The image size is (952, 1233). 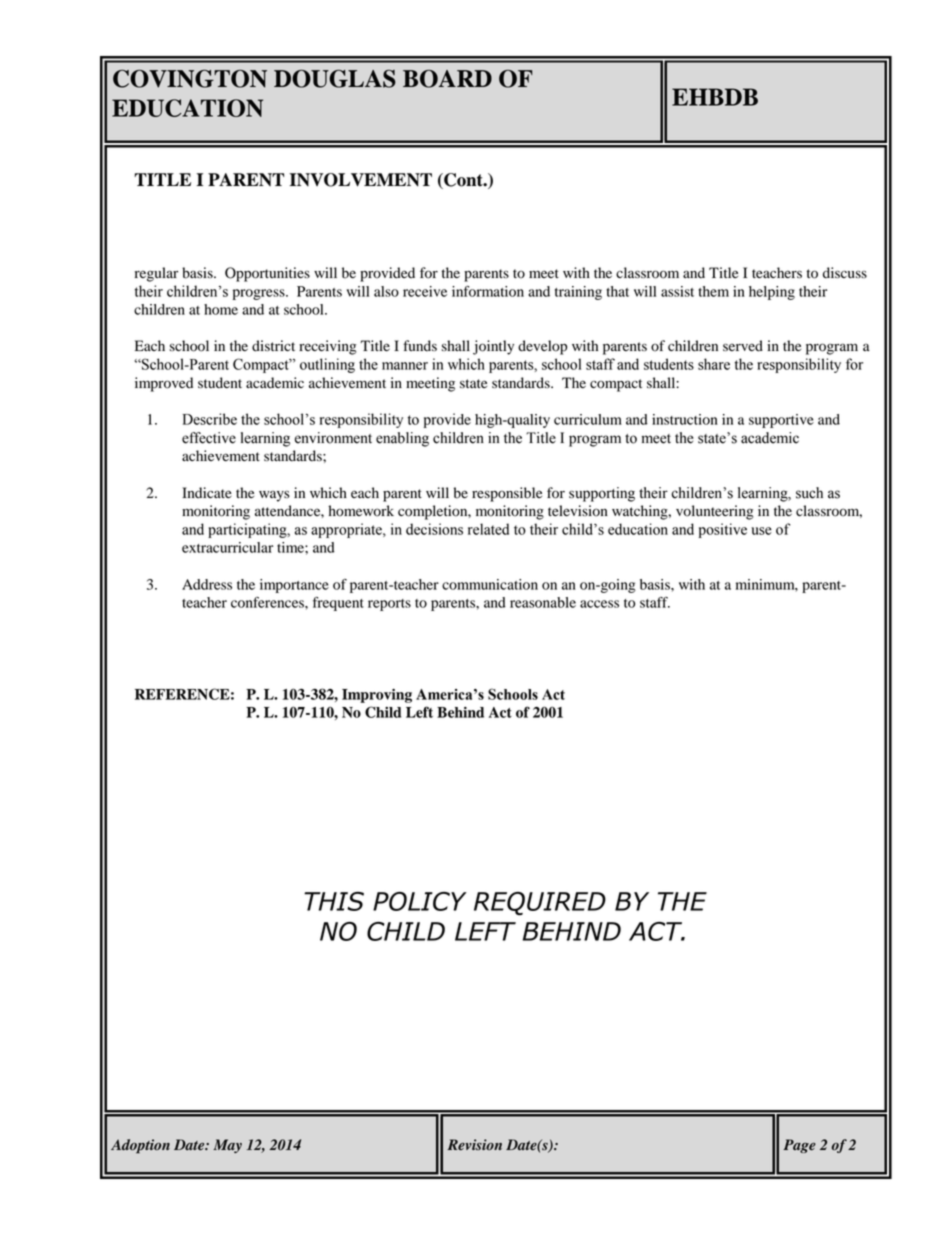 What do you see at coordinates (490, 584) in the page?
I see `communication` at bounding box center [490, 584].
